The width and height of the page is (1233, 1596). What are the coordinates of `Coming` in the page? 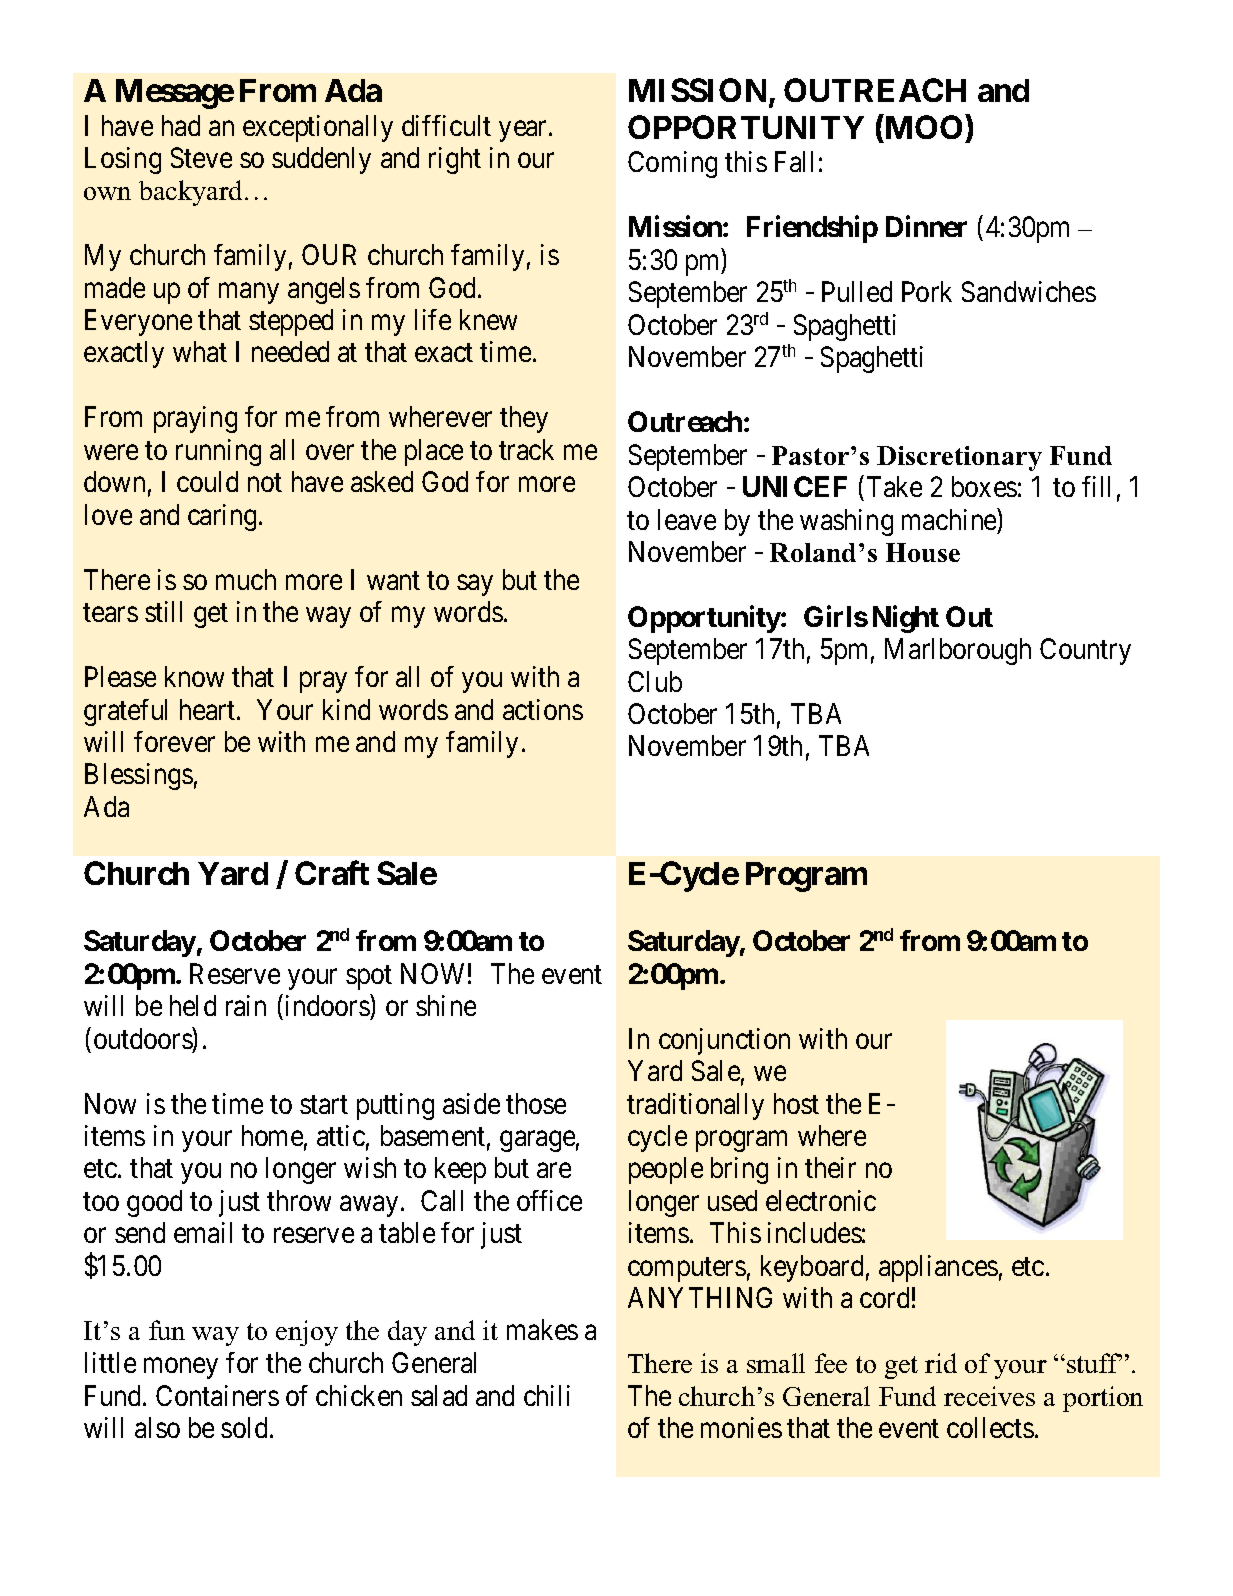 It's located at (672, 164).
